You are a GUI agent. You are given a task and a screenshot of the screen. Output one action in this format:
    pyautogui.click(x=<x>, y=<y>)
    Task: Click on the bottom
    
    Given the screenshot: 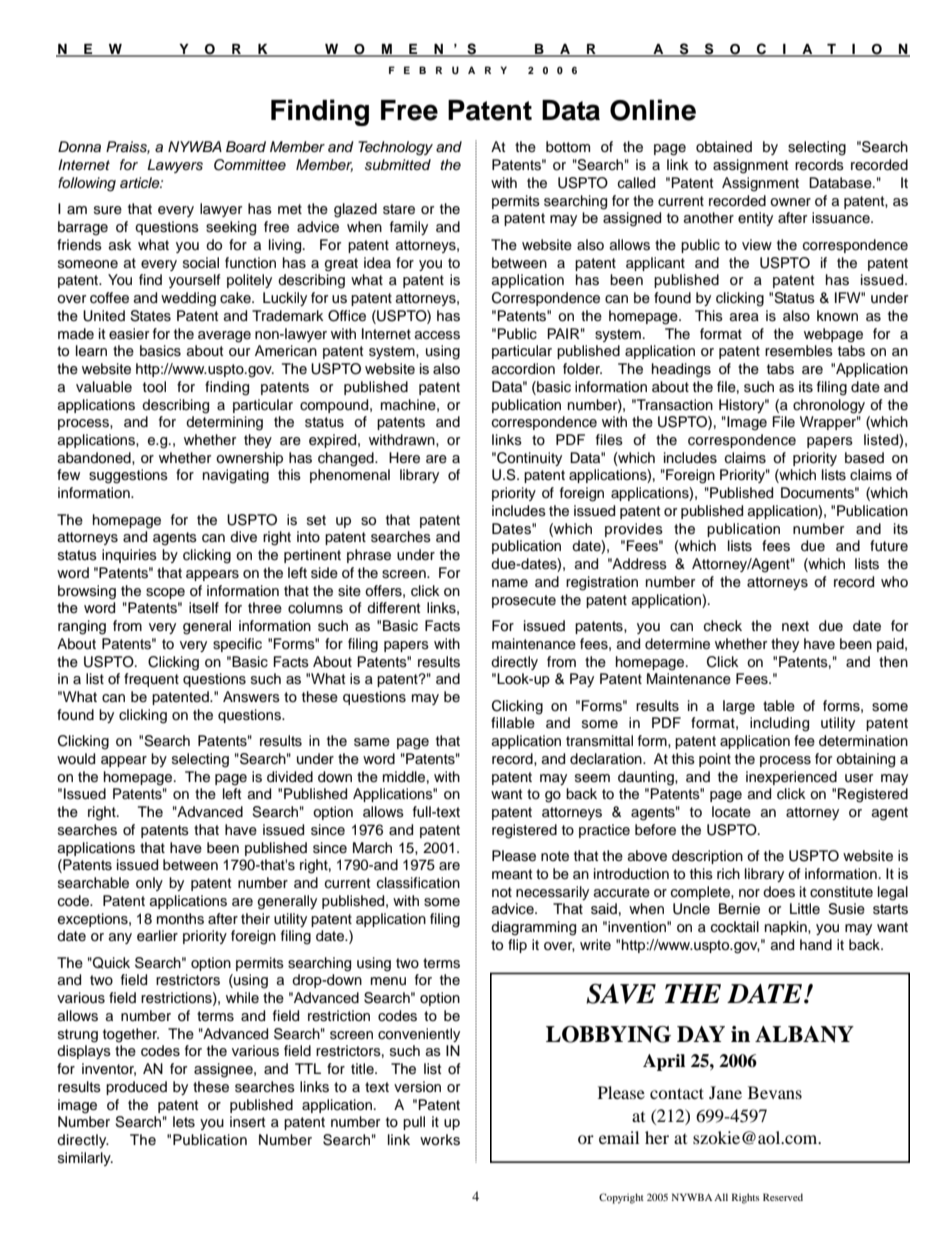 What is the action you would take?
    pyautogui.click(x=568, y=147)
